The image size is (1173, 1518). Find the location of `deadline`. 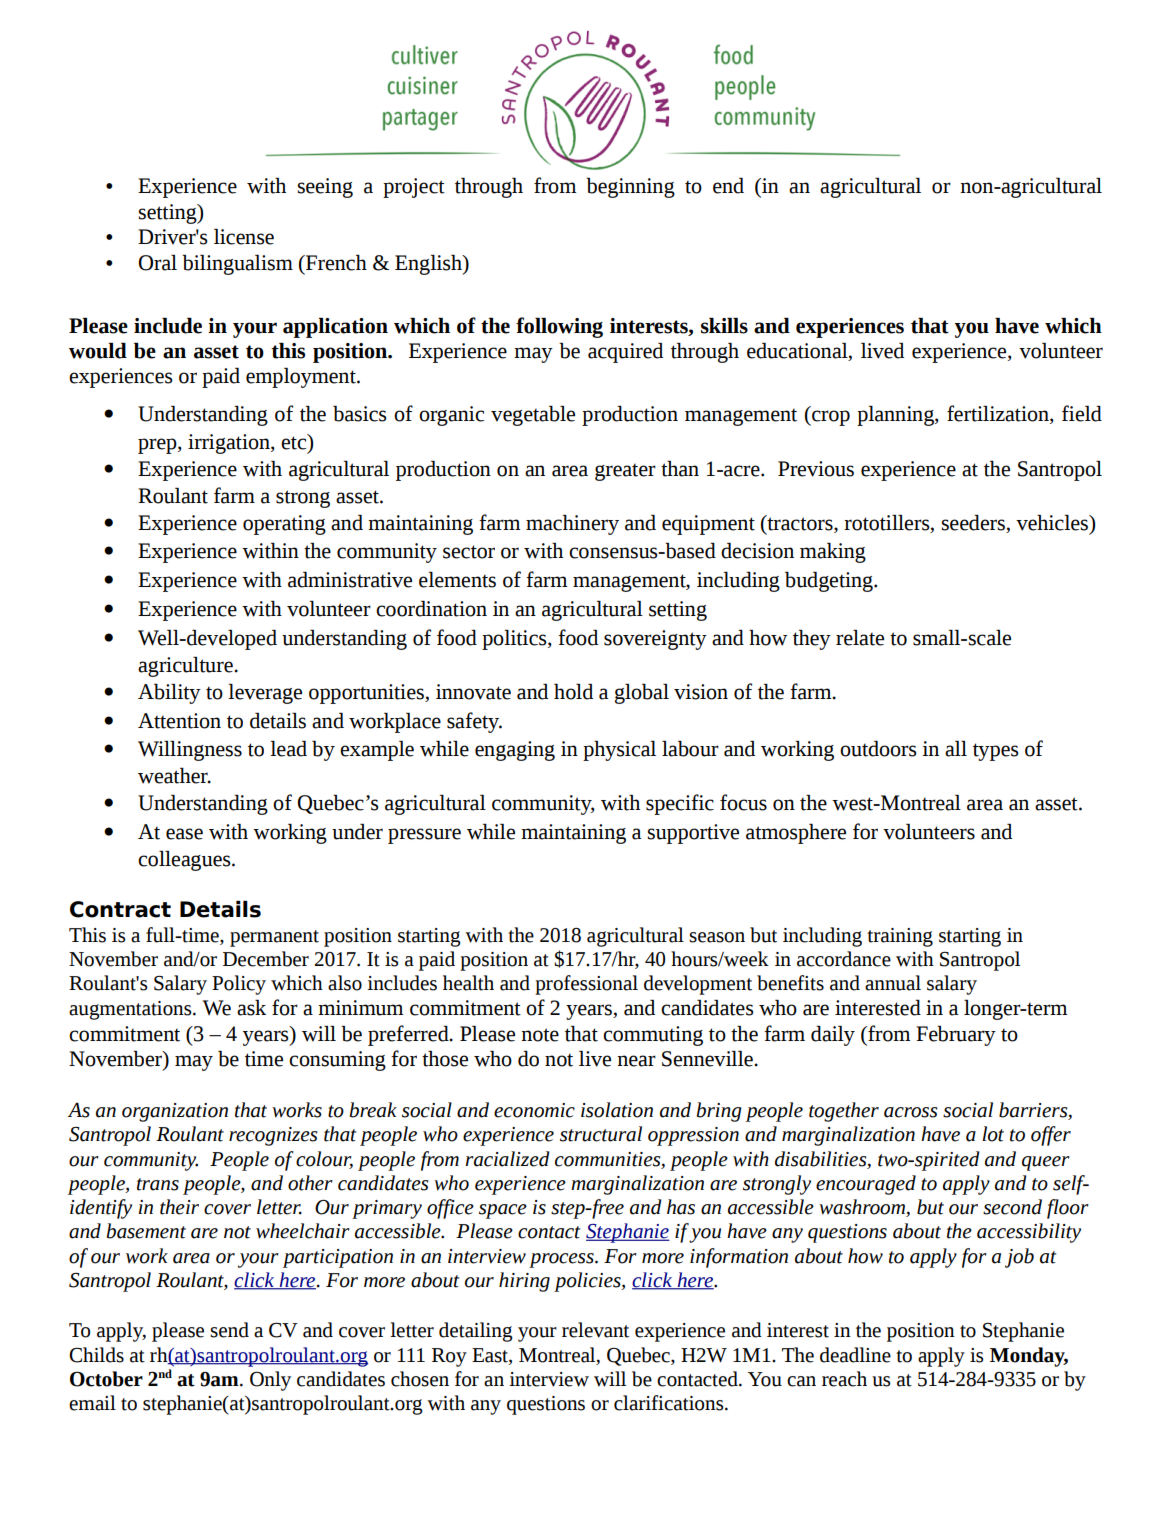

deadline is located at coordinates (855, 1355).
